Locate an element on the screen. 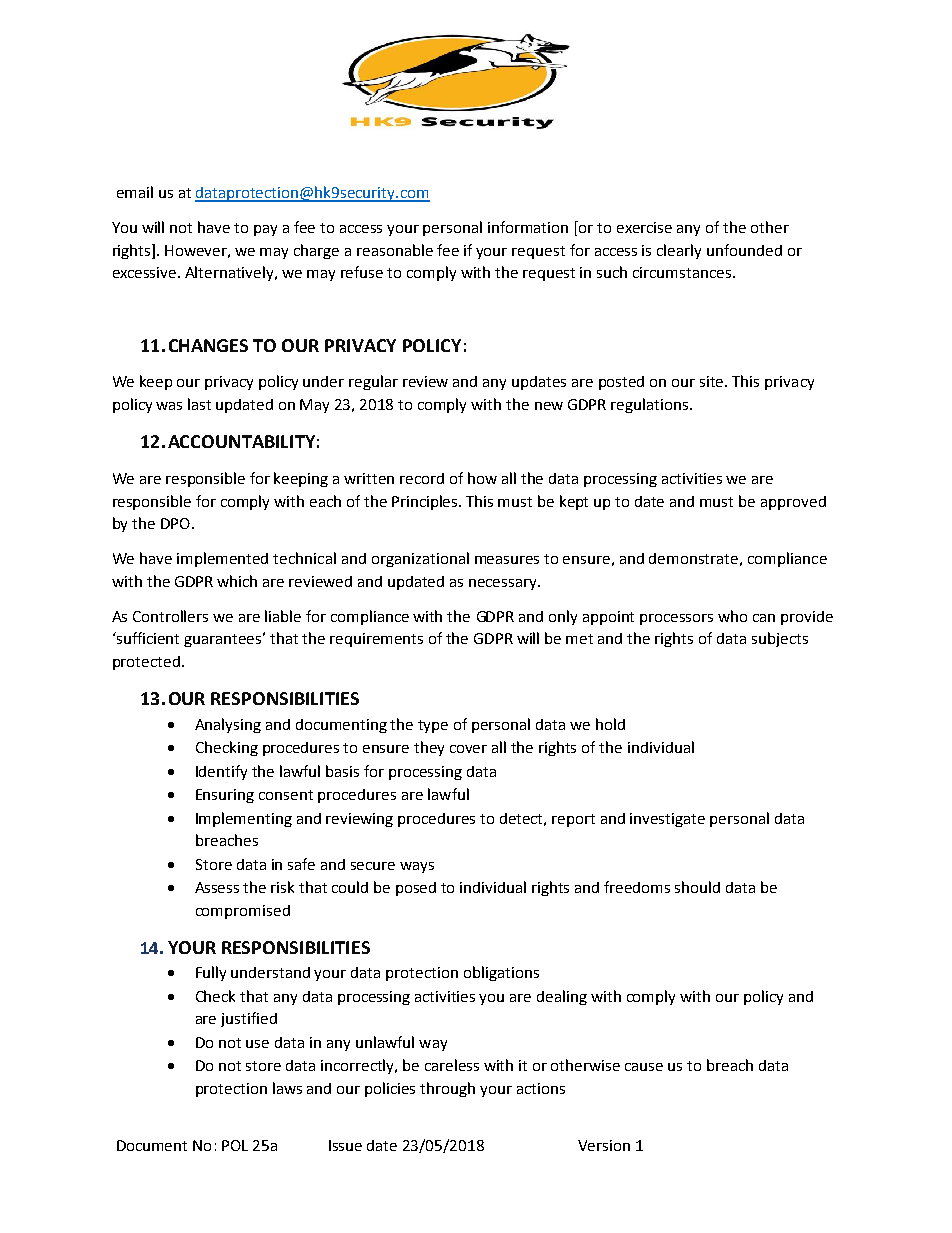 This screenshot has width=952, height=1233. site is located at coordinates (713, 381).
